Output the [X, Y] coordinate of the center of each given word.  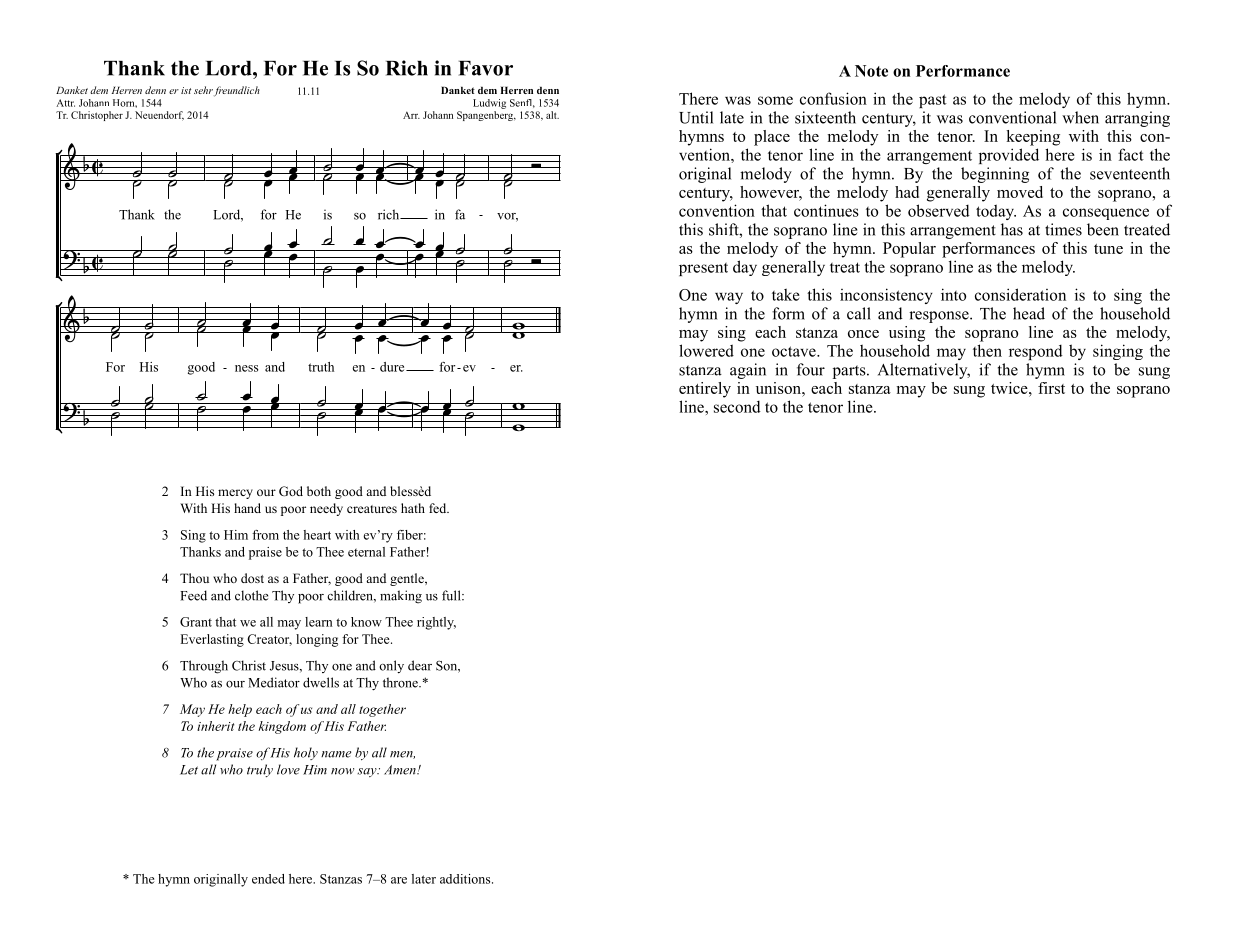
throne [401, 682]
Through [204, 667]
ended [268, 879]
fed [439, 508]
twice [1010, 388]
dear [420, 665]
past [933, 101]
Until [696, 117]
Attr [65, 103]
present [703, 269]
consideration [1020, 294]
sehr [203, 90]
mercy [235, 494]
